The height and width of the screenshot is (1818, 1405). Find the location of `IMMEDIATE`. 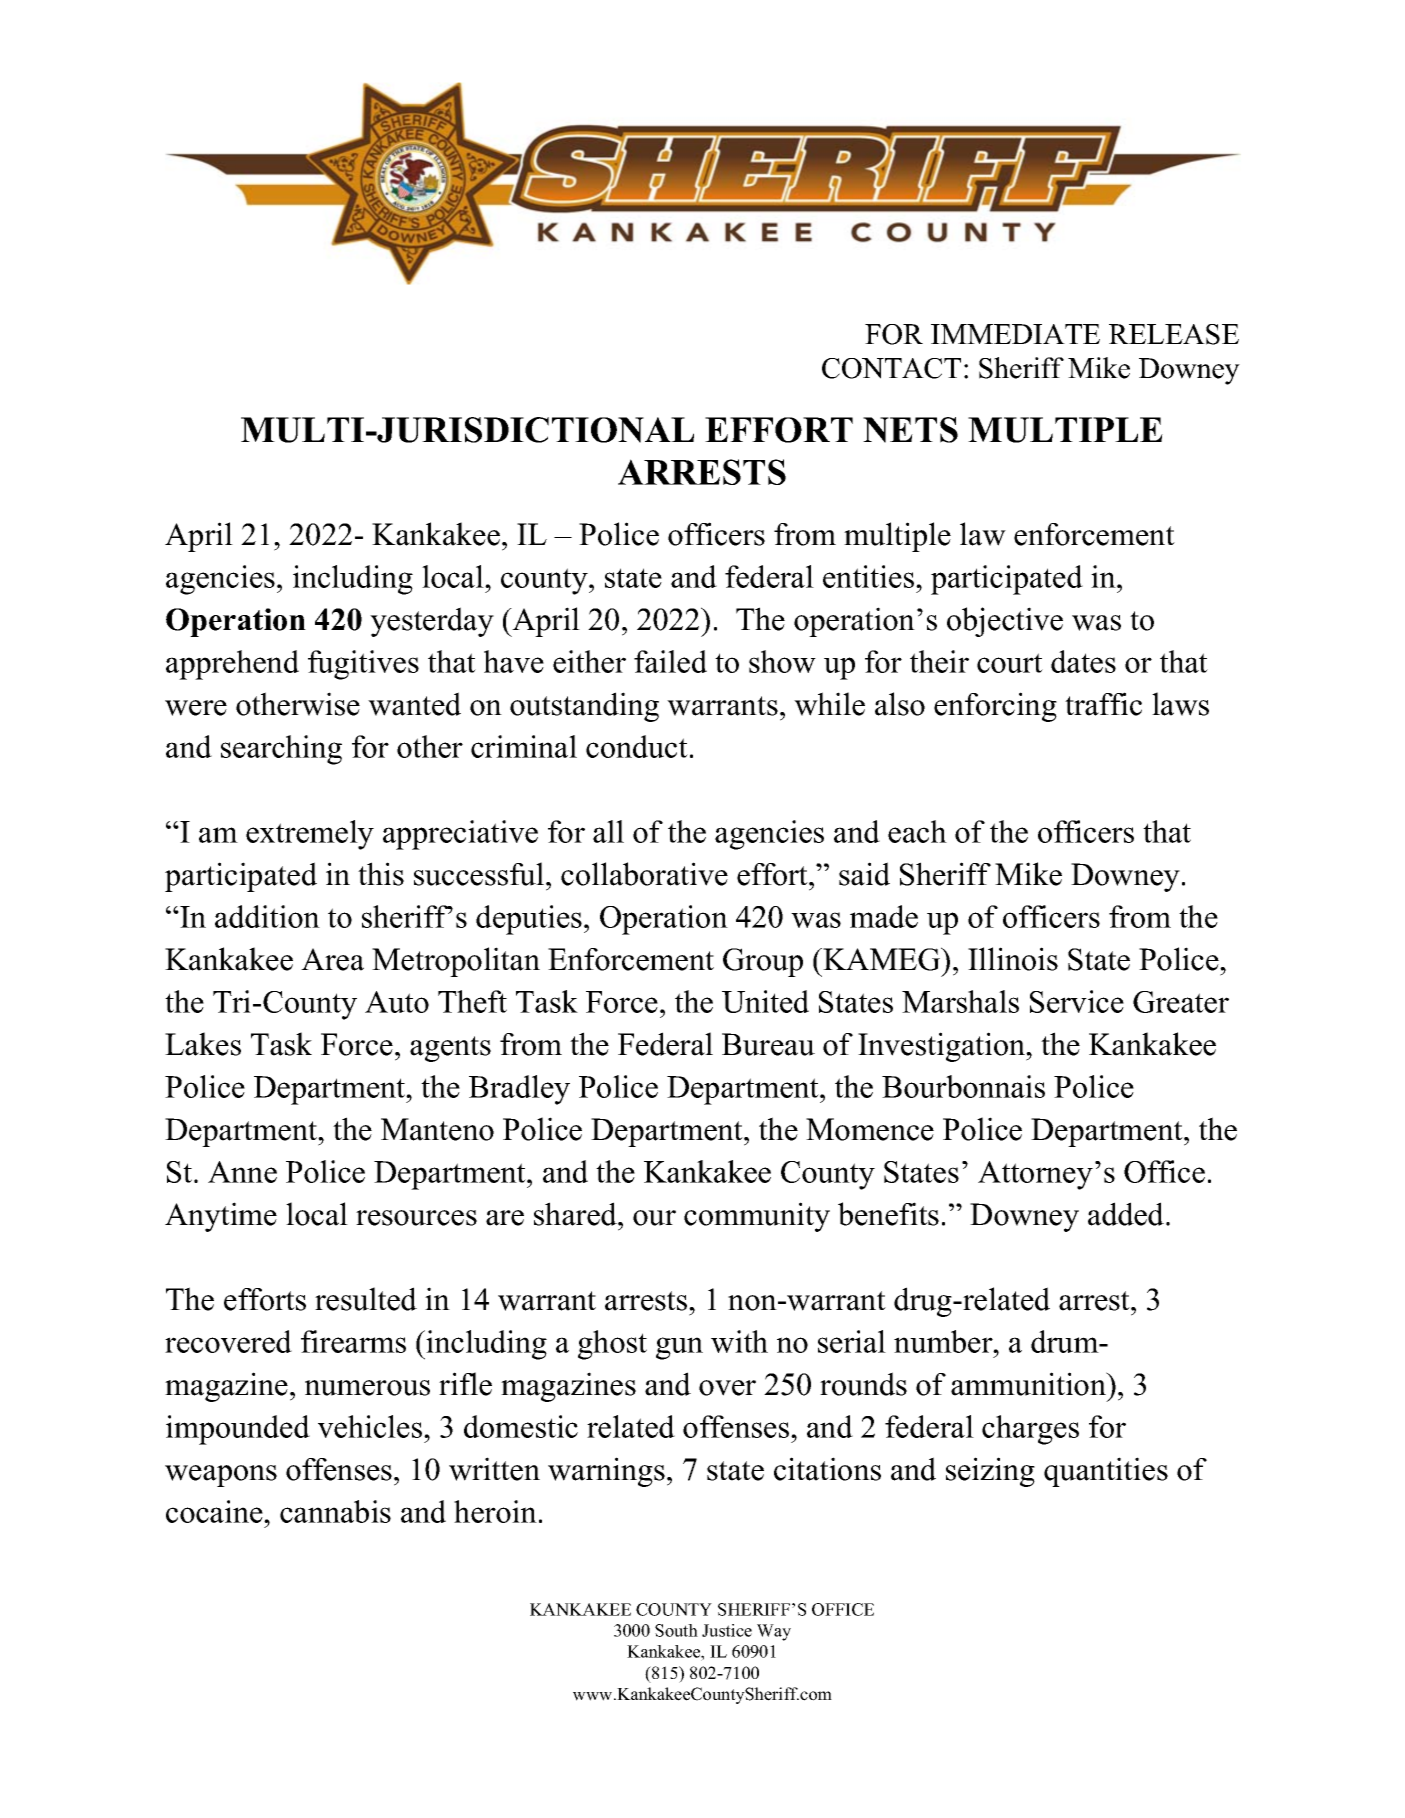

IMMEDIATE is located at coordinates (1015, 334).
